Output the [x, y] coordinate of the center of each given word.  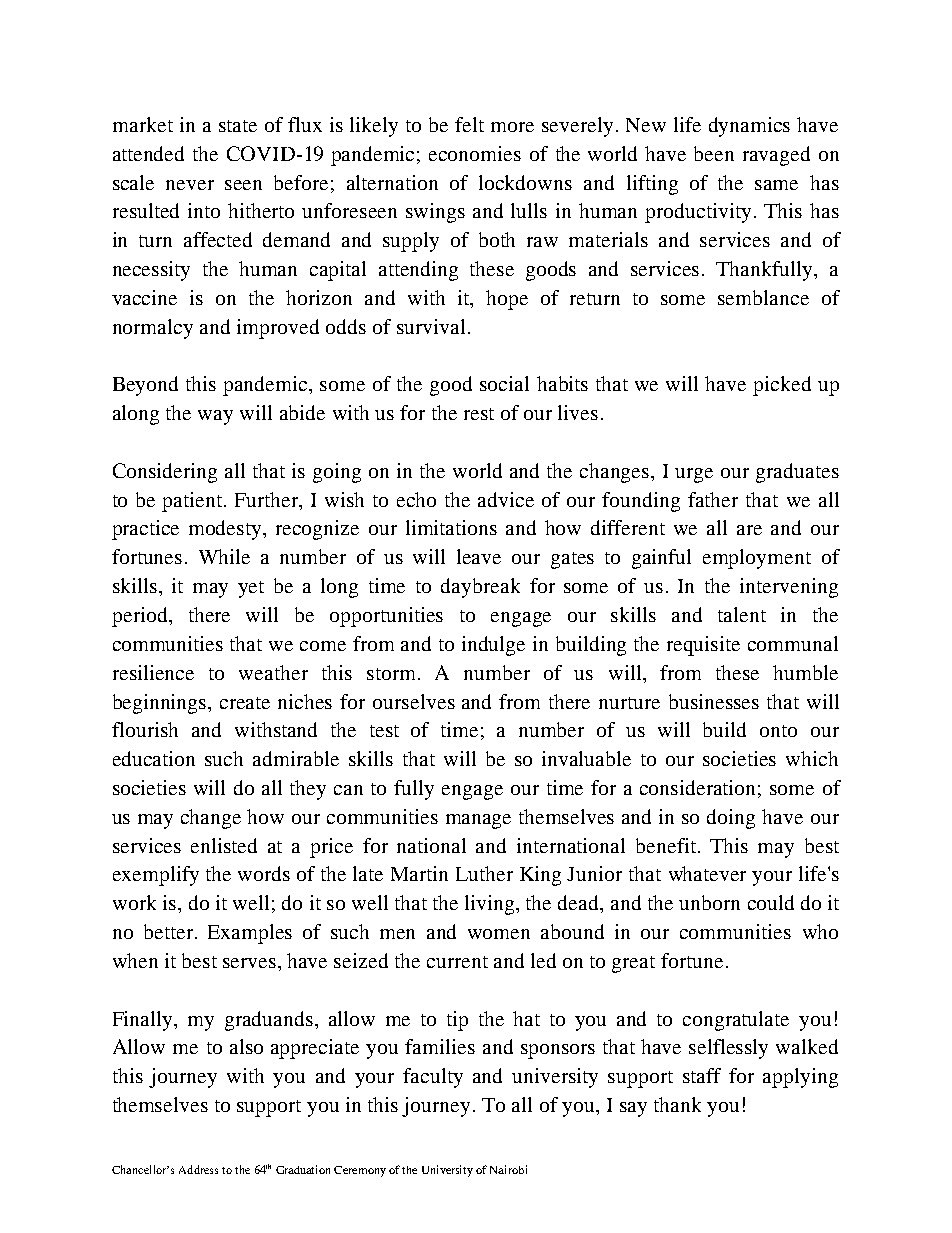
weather [273, 672]
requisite [703, 646]
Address [198, 1169]
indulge [493, 646]
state [238, 126]
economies [475, 153]
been [714, 153]
